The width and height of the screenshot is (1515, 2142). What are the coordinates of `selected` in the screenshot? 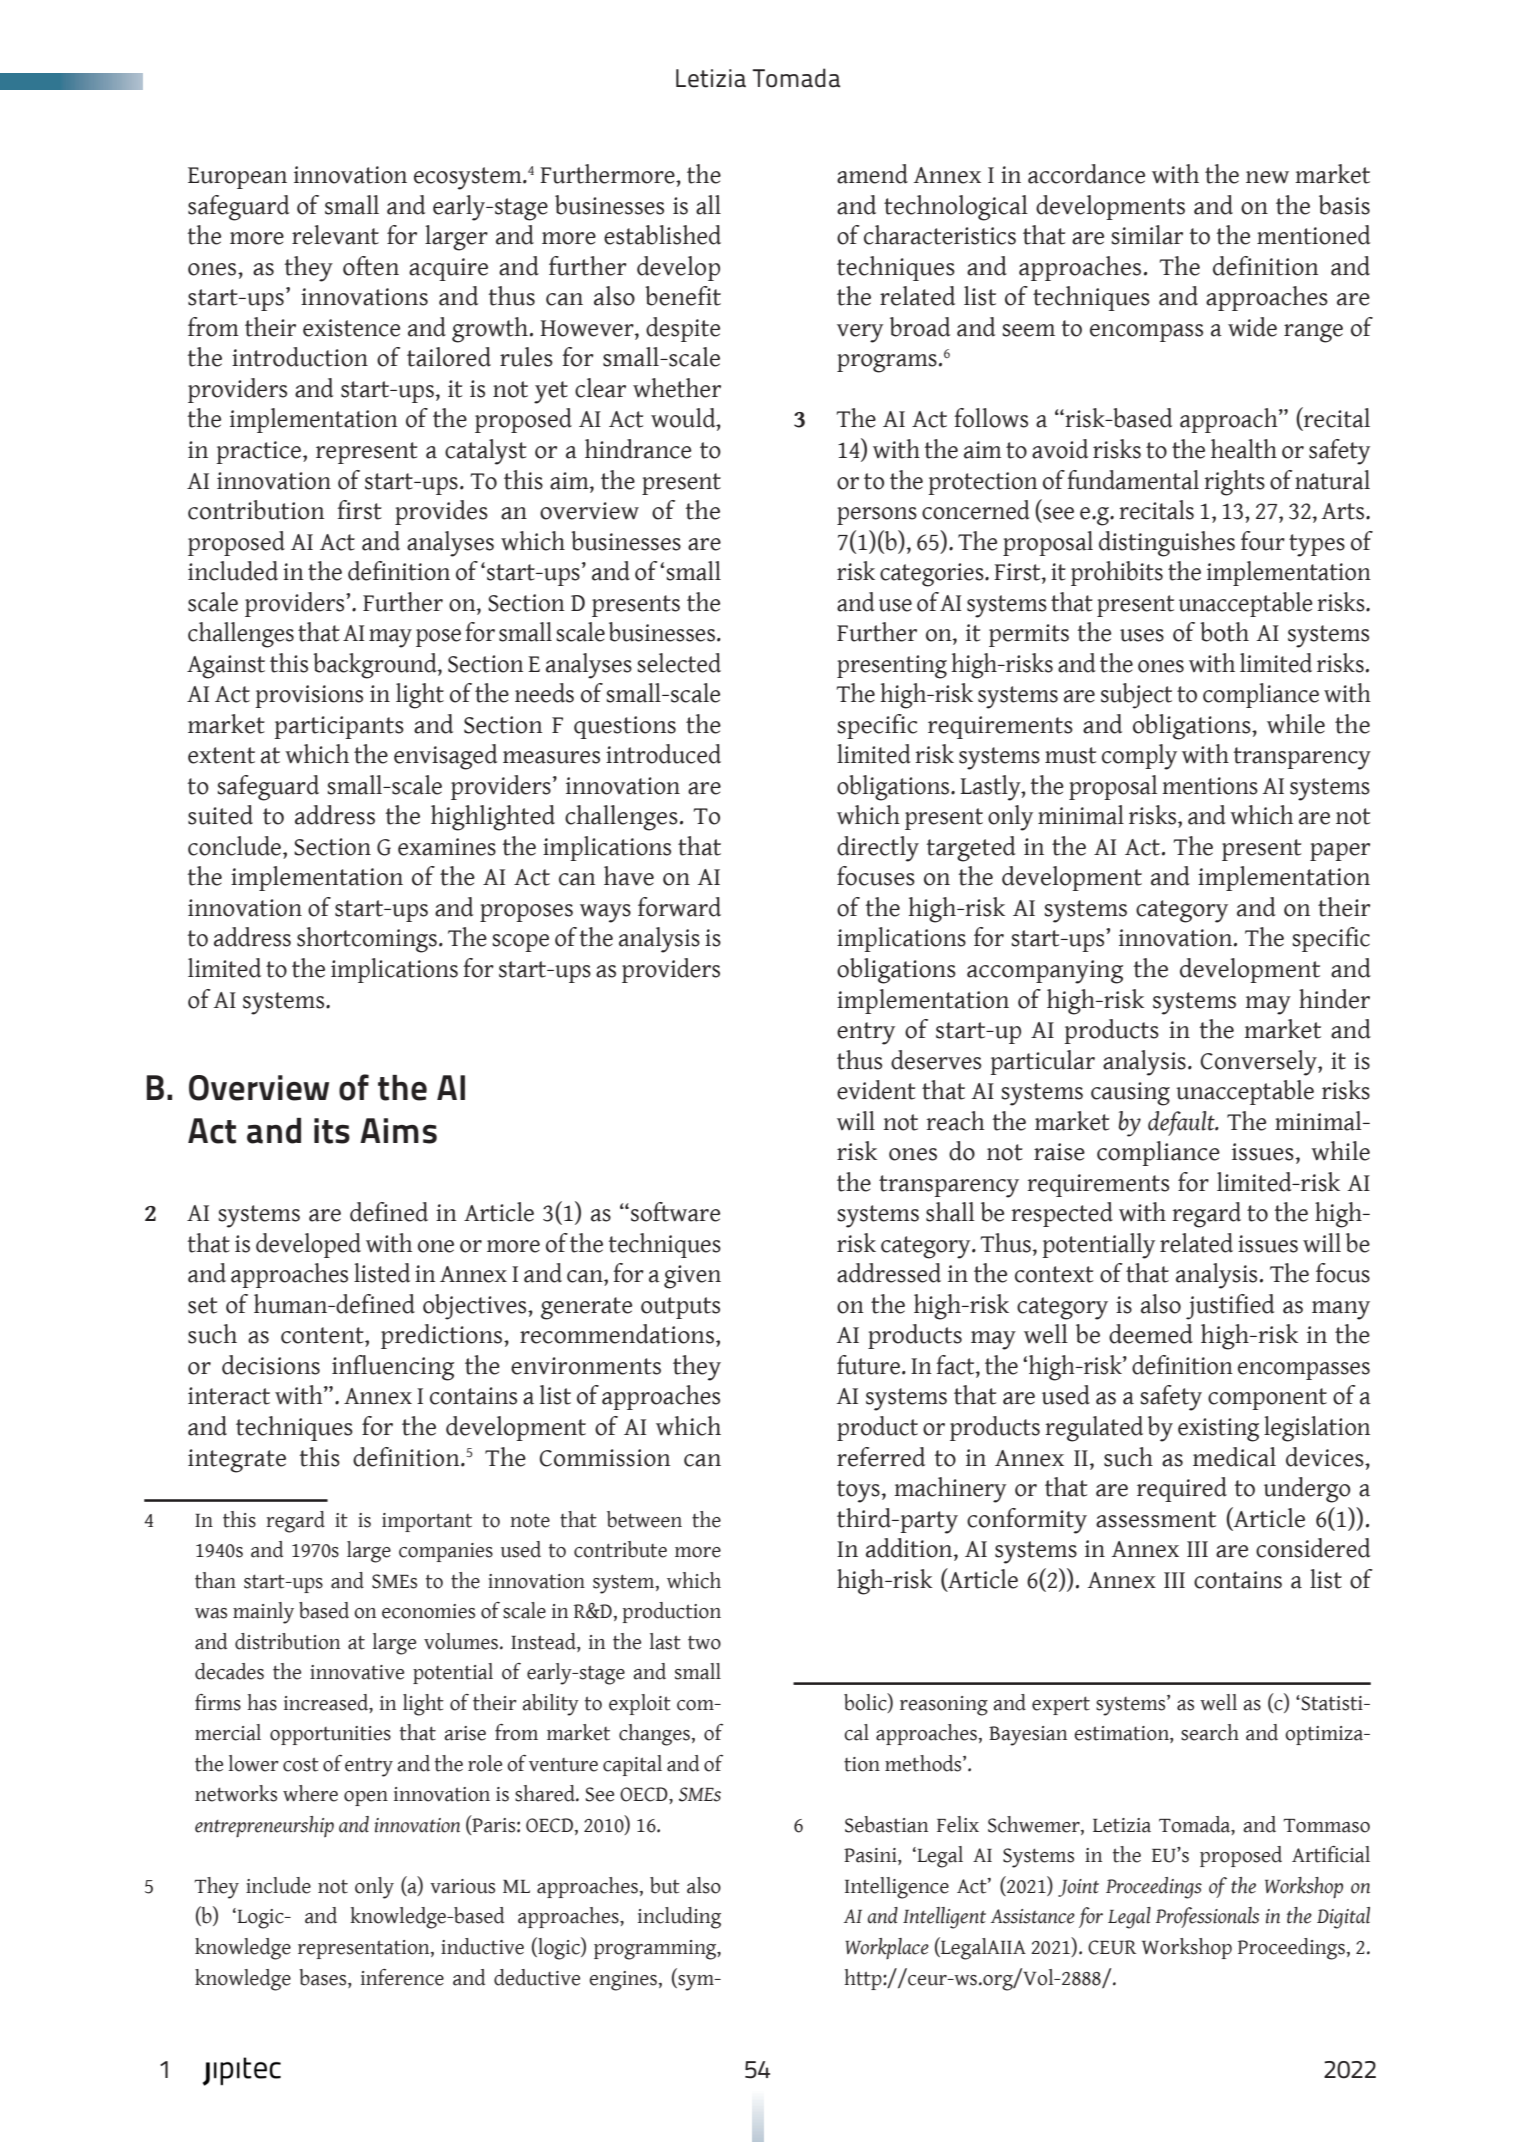 It's located at (679, 663).
